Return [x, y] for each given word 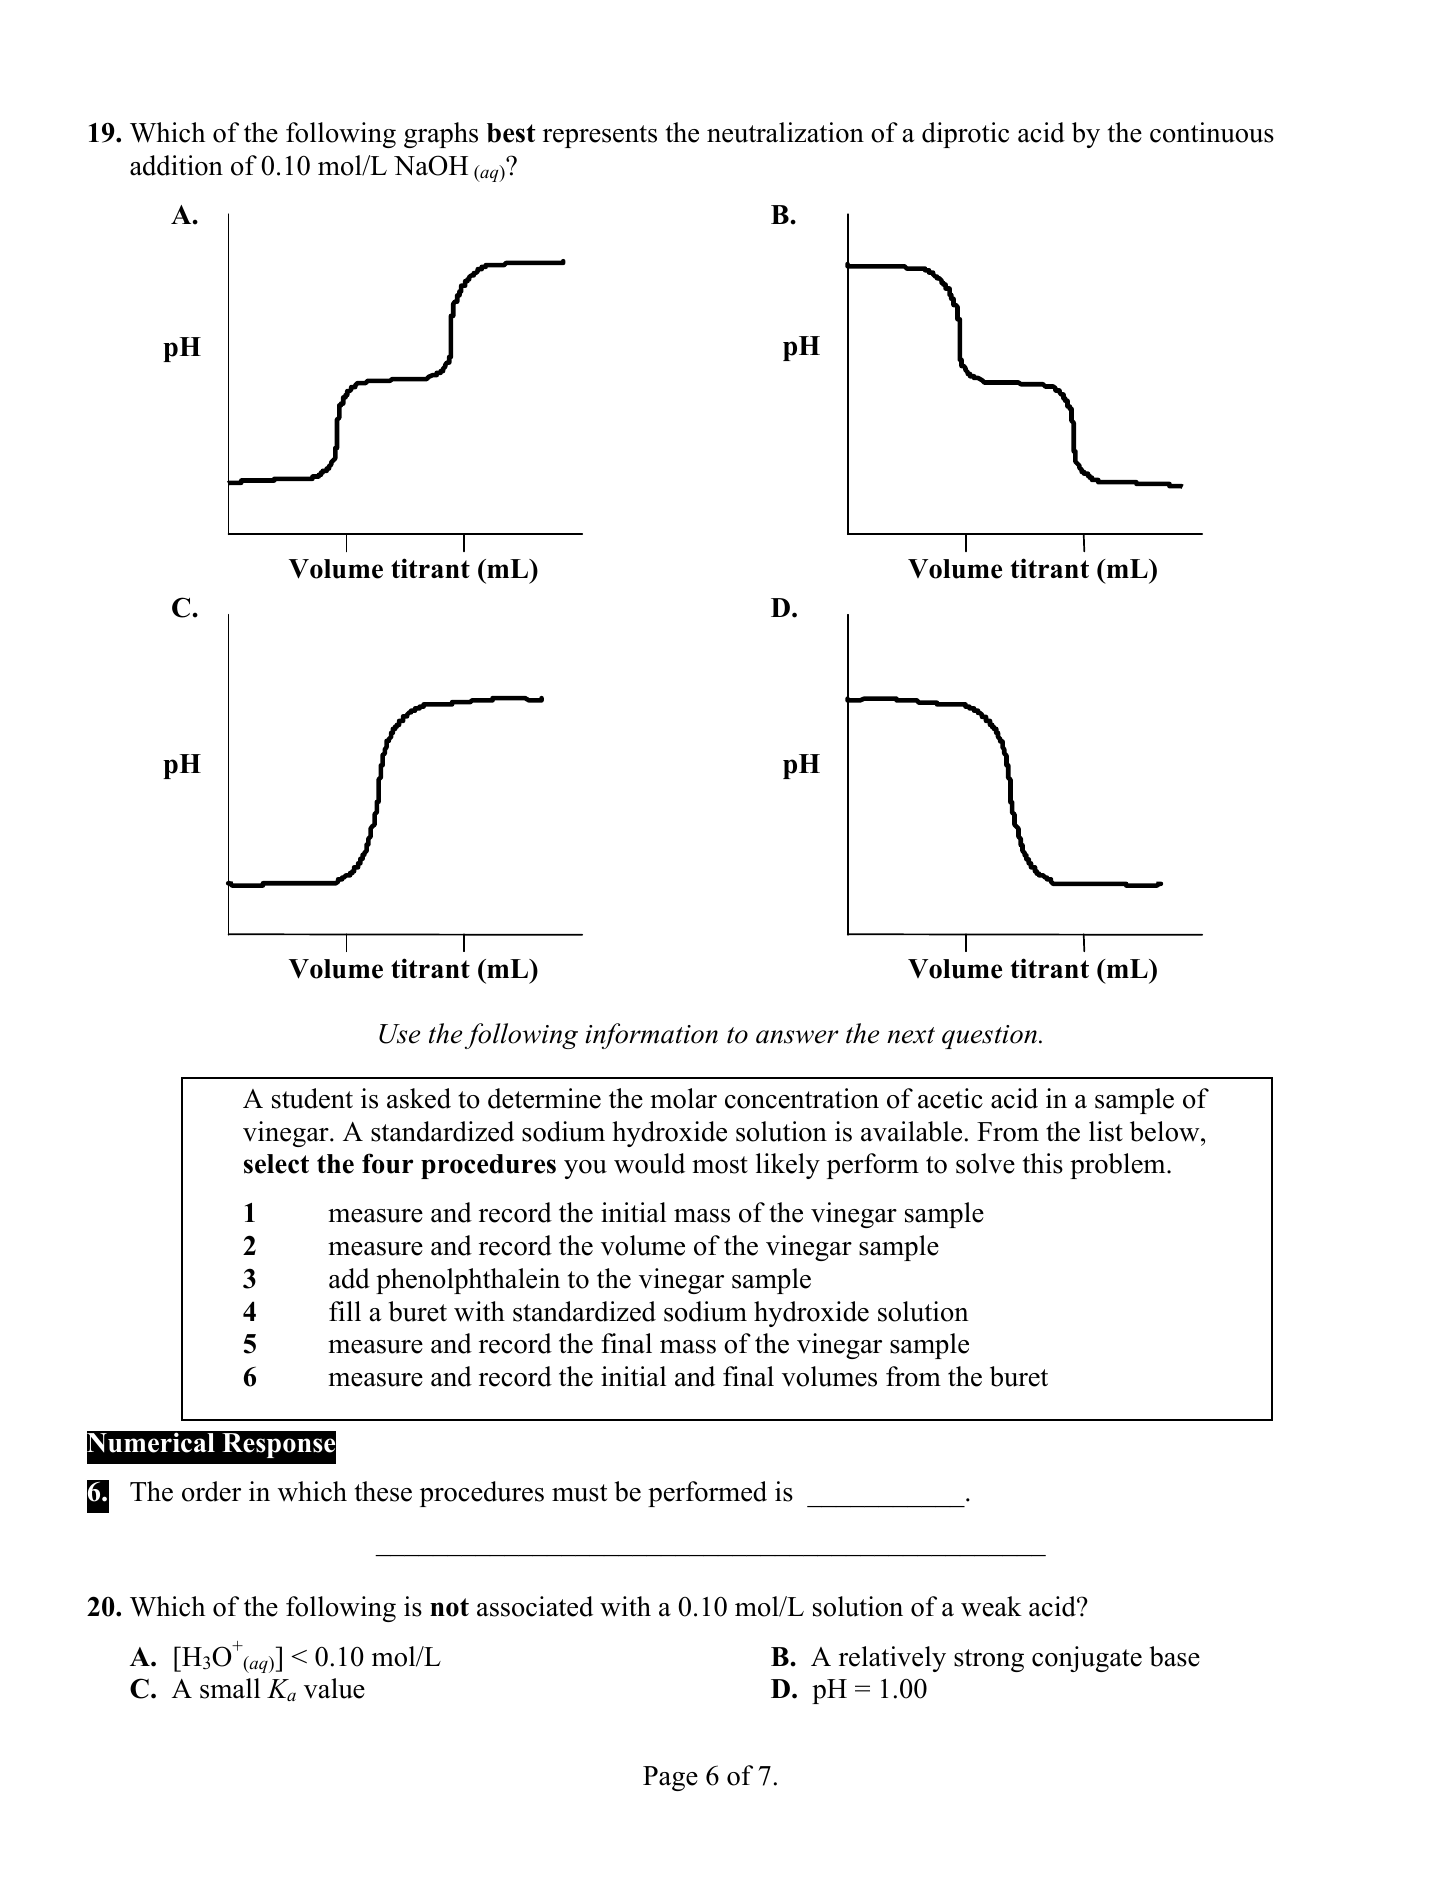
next [911, 1035]
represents [600, 136]
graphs [441, 135]
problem [1119, 1166]
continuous [1212, 132]
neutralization [785, 132]
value [334, 1688]
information [652, 1036]
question [989, 1037]
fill [345, 1311]
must [579, 1493]
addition [176, 165]
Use [400, 1034]
